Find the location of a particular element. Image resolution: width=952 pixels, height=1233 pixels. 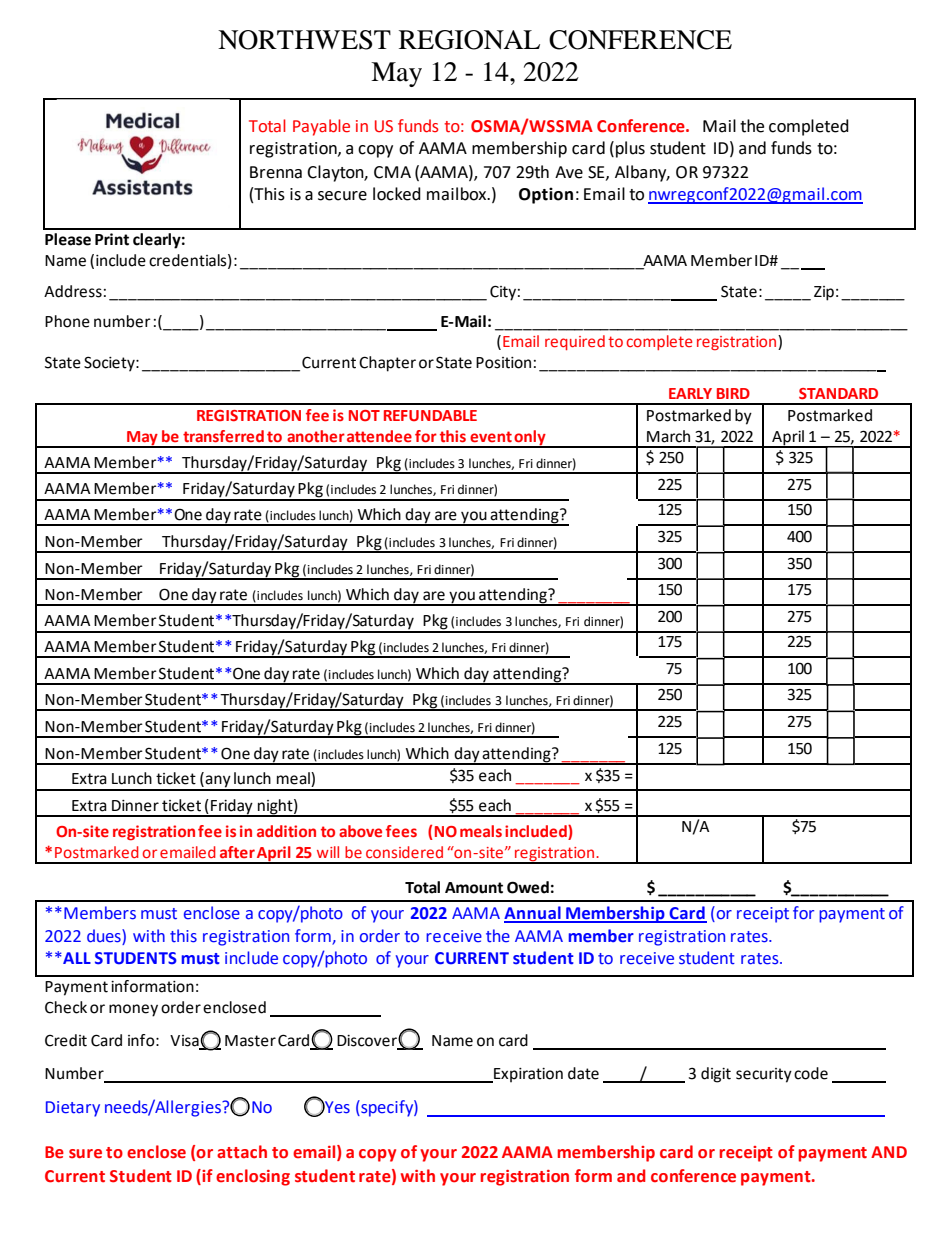

transferred is located at coordinates (223, 436).
